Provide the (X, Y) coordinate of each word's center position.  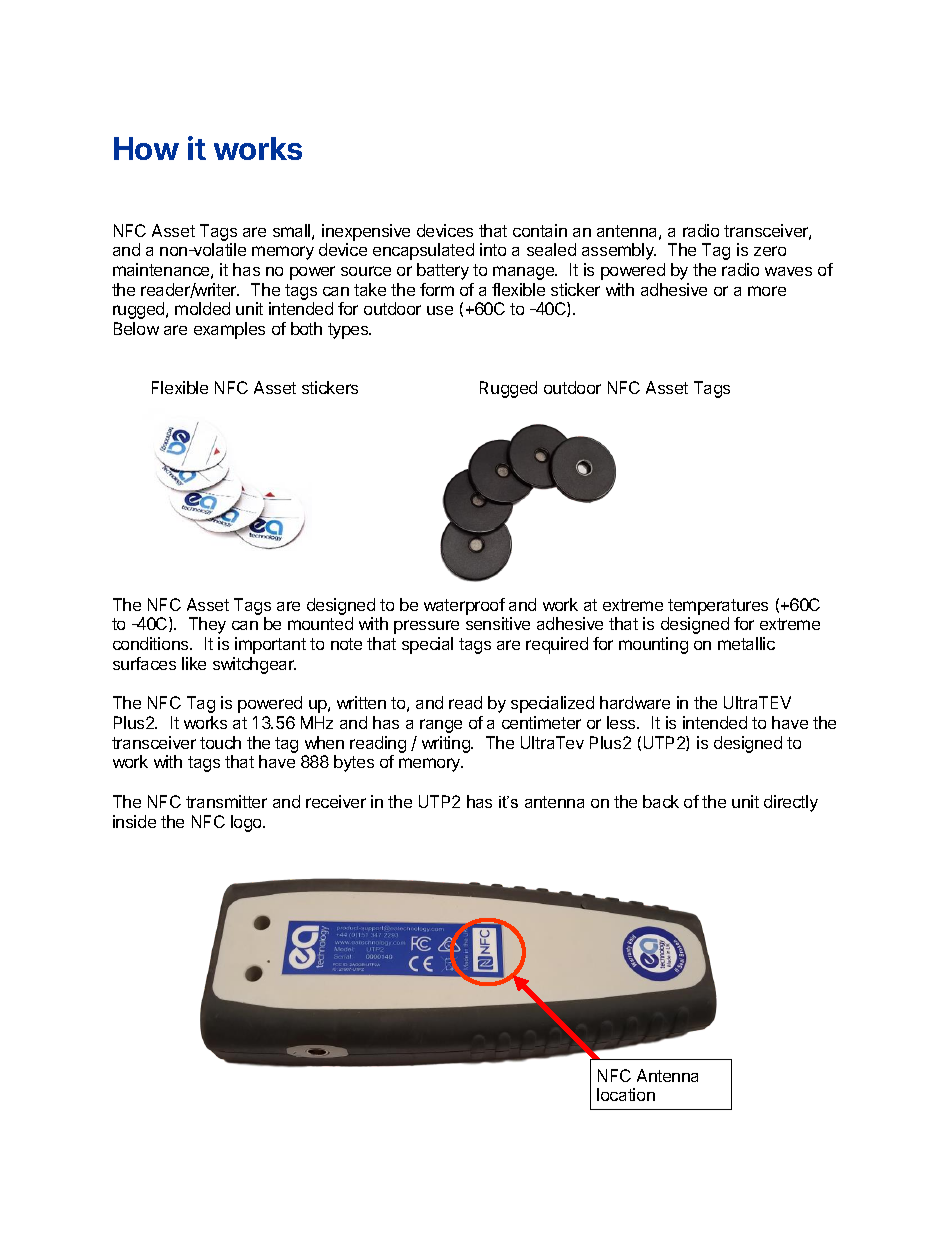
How (146, 148)
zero (770, 251)
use (440, 310)
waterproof (464, 606)
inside (134, 821)
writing (447, 744)
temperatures (718, 607)
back (661, 801)
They (207, 625)
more (767, 291)
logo (247, 823)
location (626, 1094)
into (493, 249)
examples (229, 330)
